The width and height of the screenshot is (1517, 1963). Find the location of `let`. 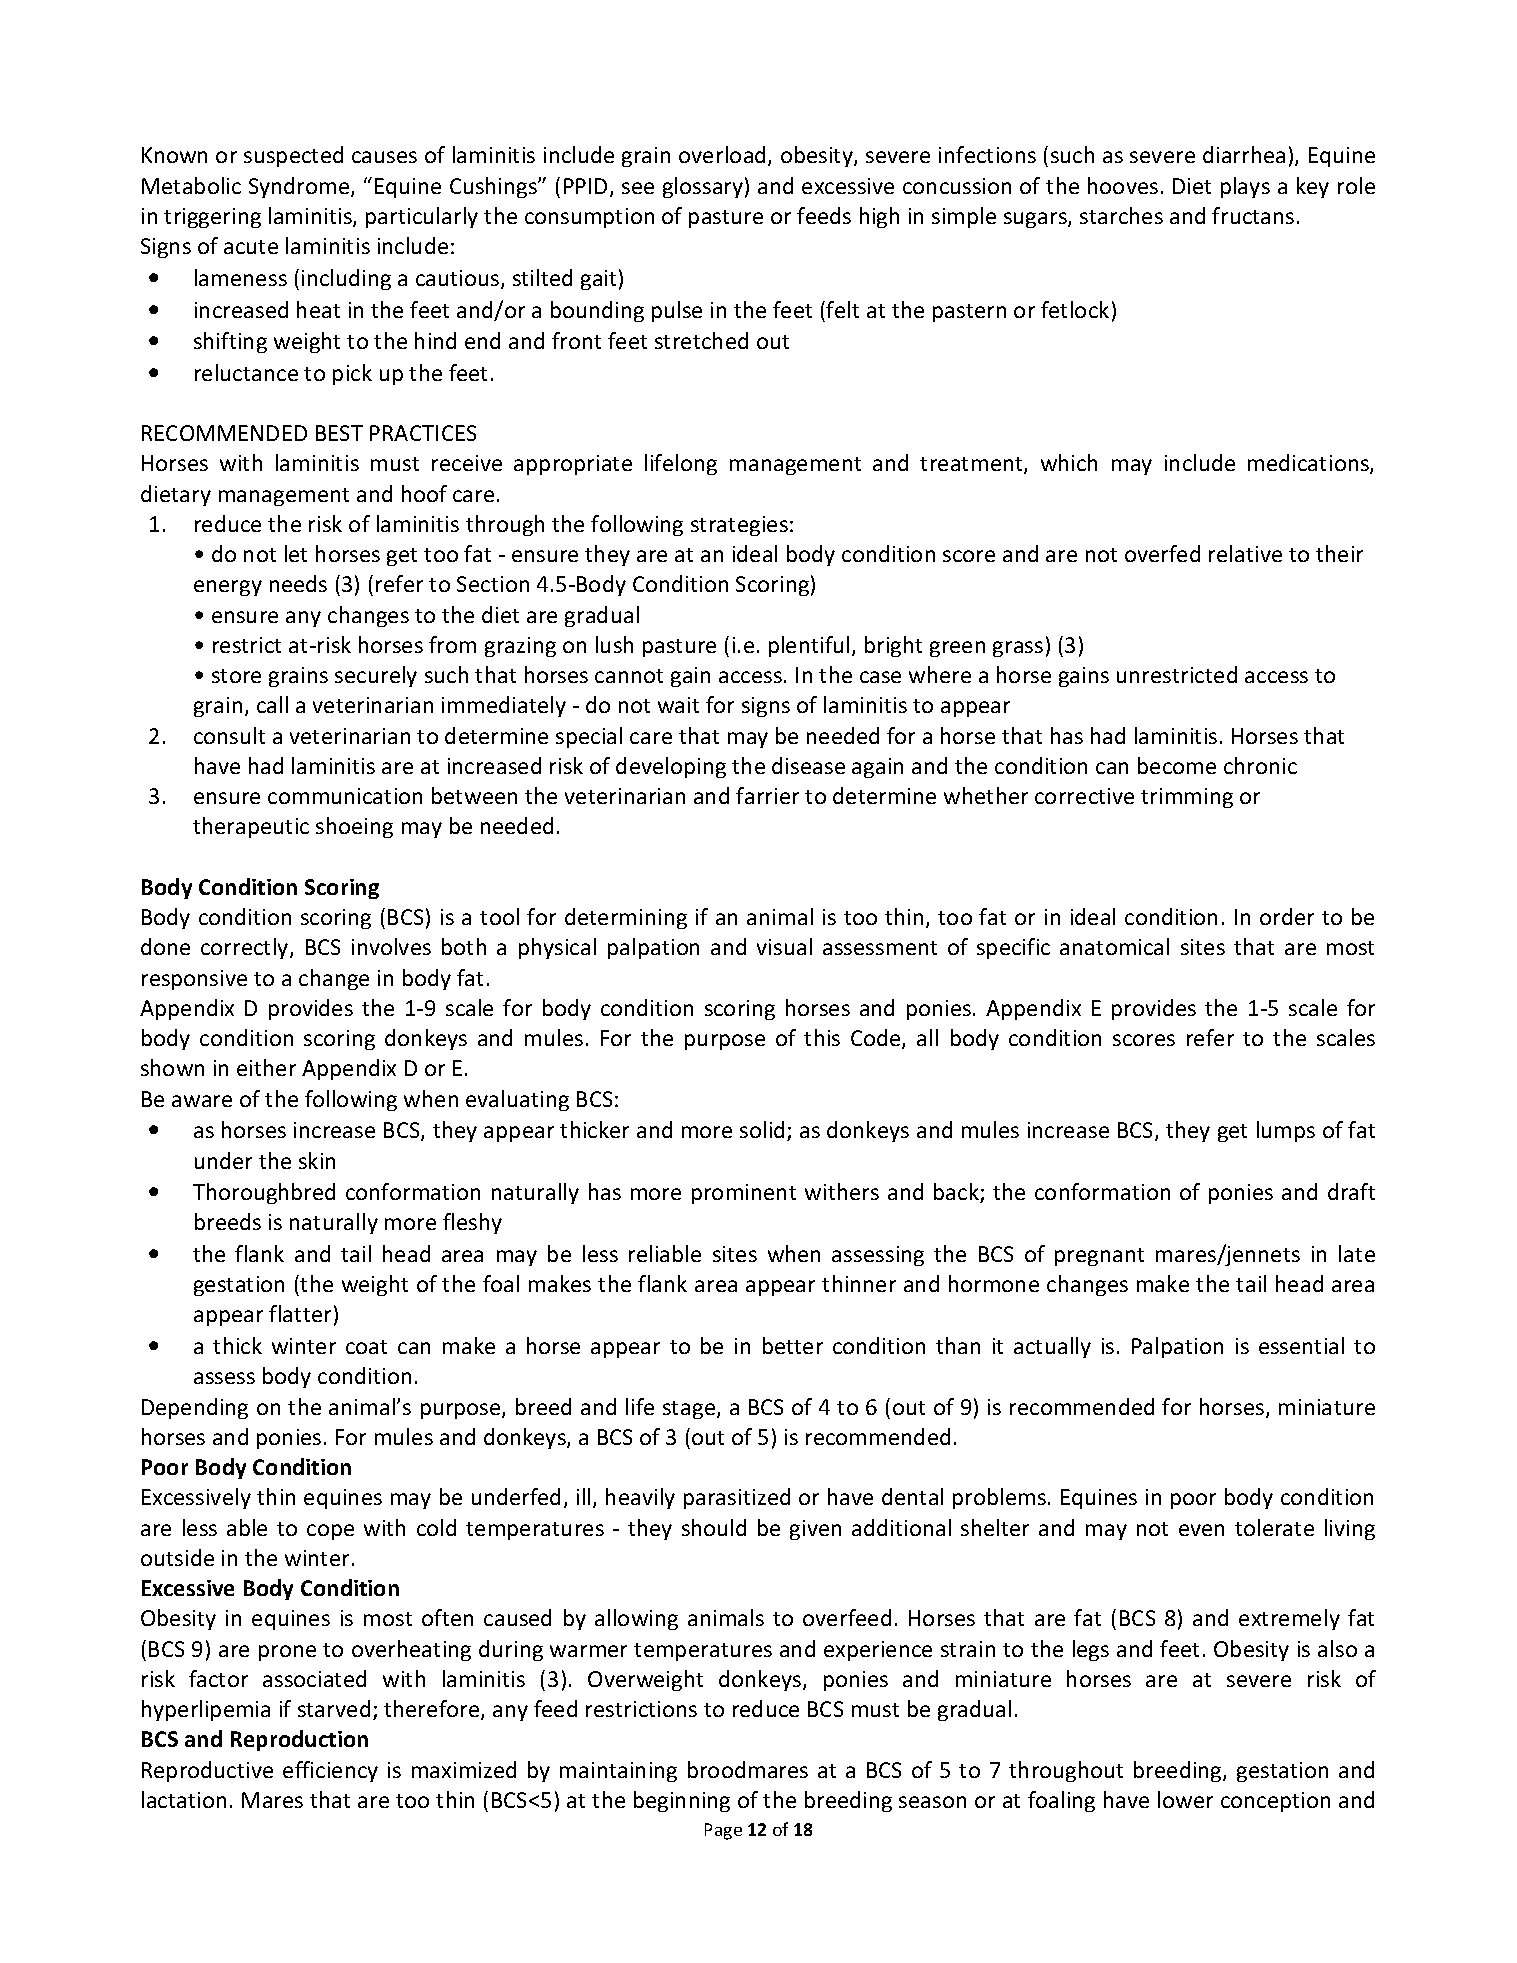

let is located at coordinates (296, 553).
